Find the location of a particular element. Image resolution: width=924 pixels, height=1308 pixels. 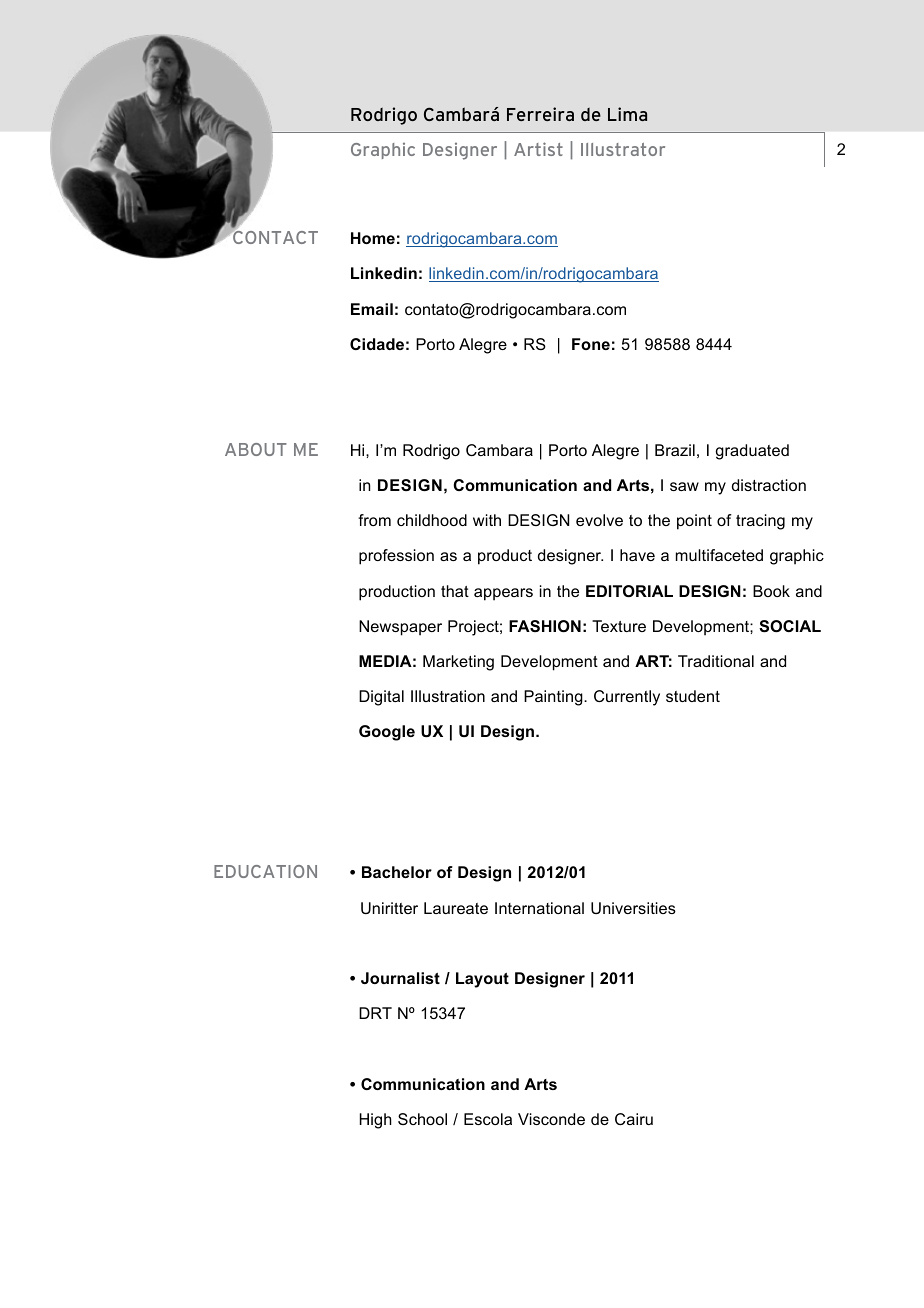

FASHION is located at coordinates (545, 626).
